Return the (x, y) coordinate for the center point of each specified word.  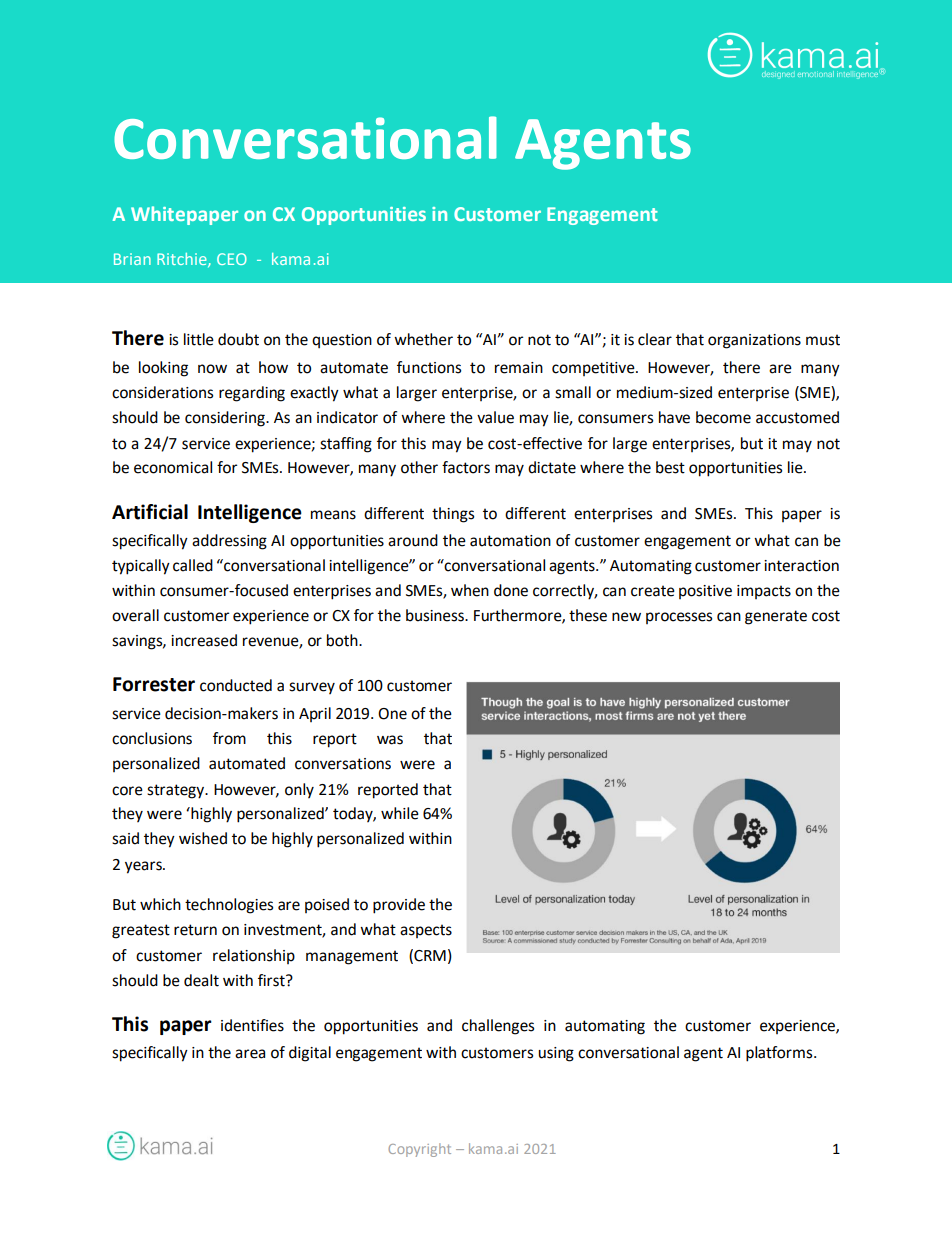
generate (776, 617)
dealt (201, 980)
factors (466, 467)
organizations (754, 341)
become (723, 417)
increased (204, 640)
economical (173, 467)
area (250, 1054)
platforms (780, 1054)
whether (423, 339)
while (400, 813)
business (436, 615)
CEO (232, 259)
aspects (426, 931)
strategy (177, 791)
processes (679, 618)
